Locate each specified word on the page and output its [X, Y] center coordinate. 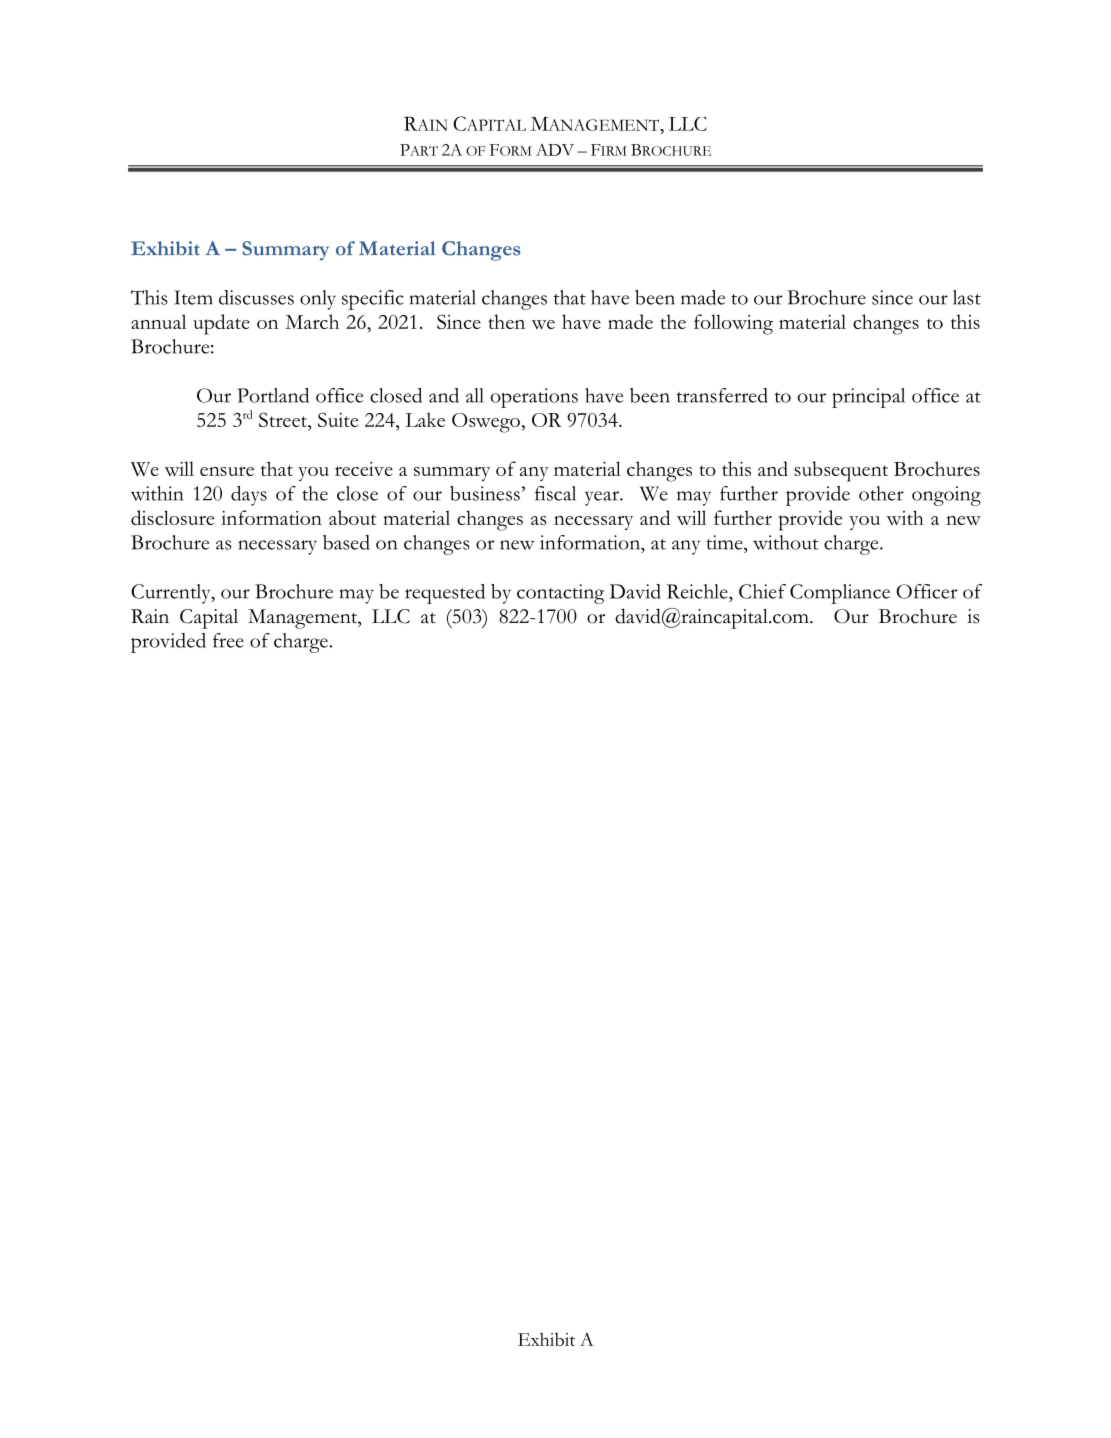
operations [534, 398]
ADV [555, 150]
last [967, 297]
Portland [273, 395]
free [228, 640]
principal [868, 398]
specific [373, 300]
